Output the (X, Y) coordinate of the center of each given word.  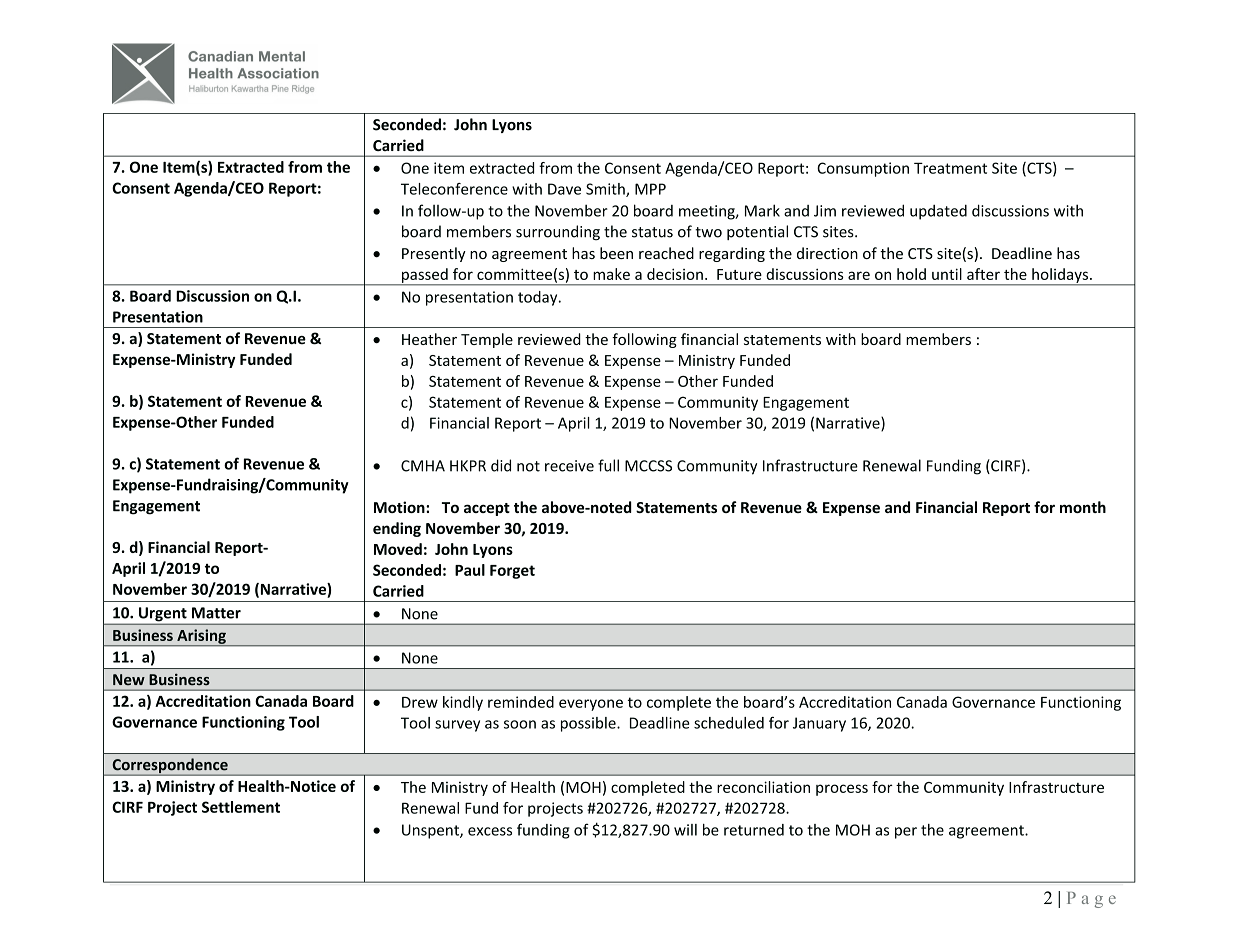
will (685, 830)
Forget (512, 572)
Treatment (950, 168)
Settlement (241, 807)
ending (397, 529)
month (1083, 507)
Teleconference (454, 189)
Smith (606, 190)
